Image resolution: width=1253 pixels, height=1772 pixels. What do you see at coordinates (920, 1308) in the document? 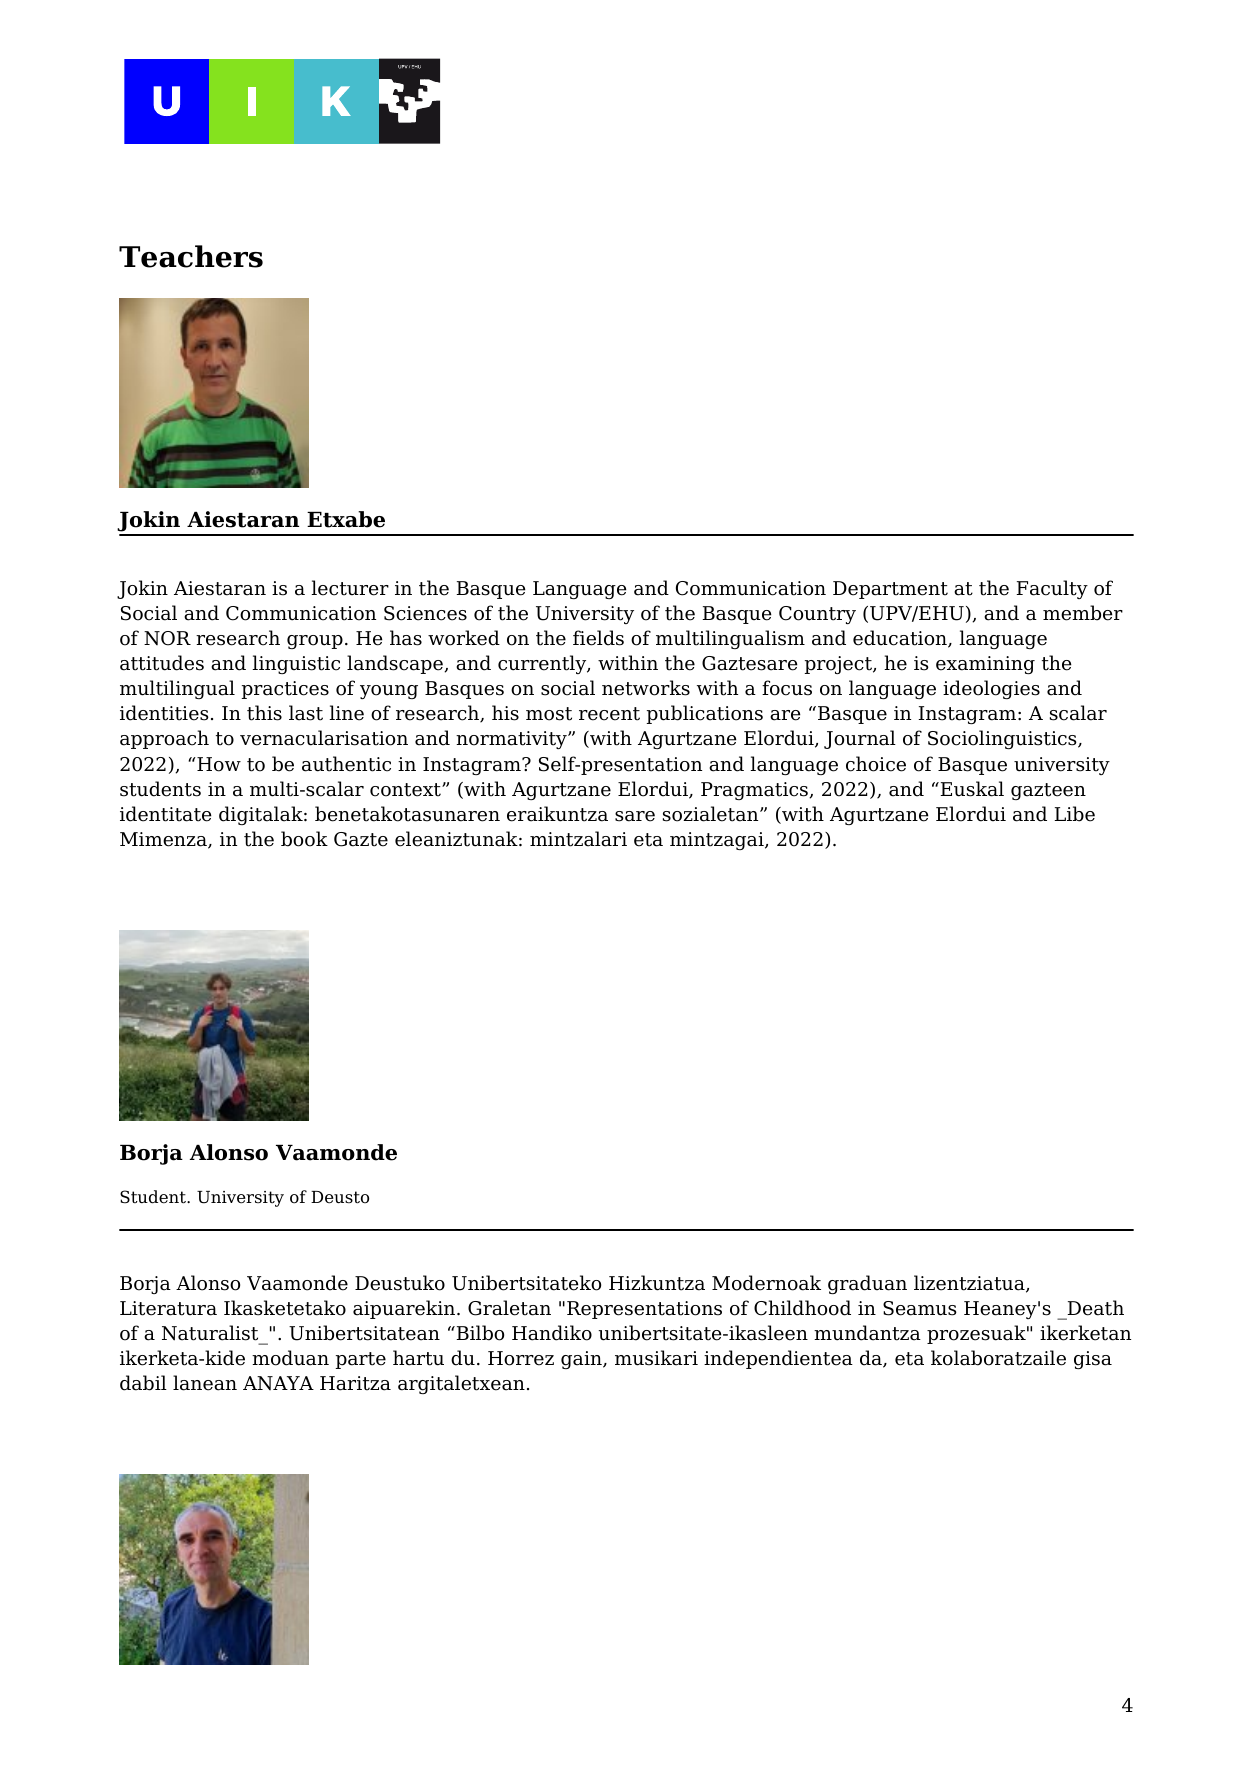
I see `Seamus` at bounding box center [920, 1308].
